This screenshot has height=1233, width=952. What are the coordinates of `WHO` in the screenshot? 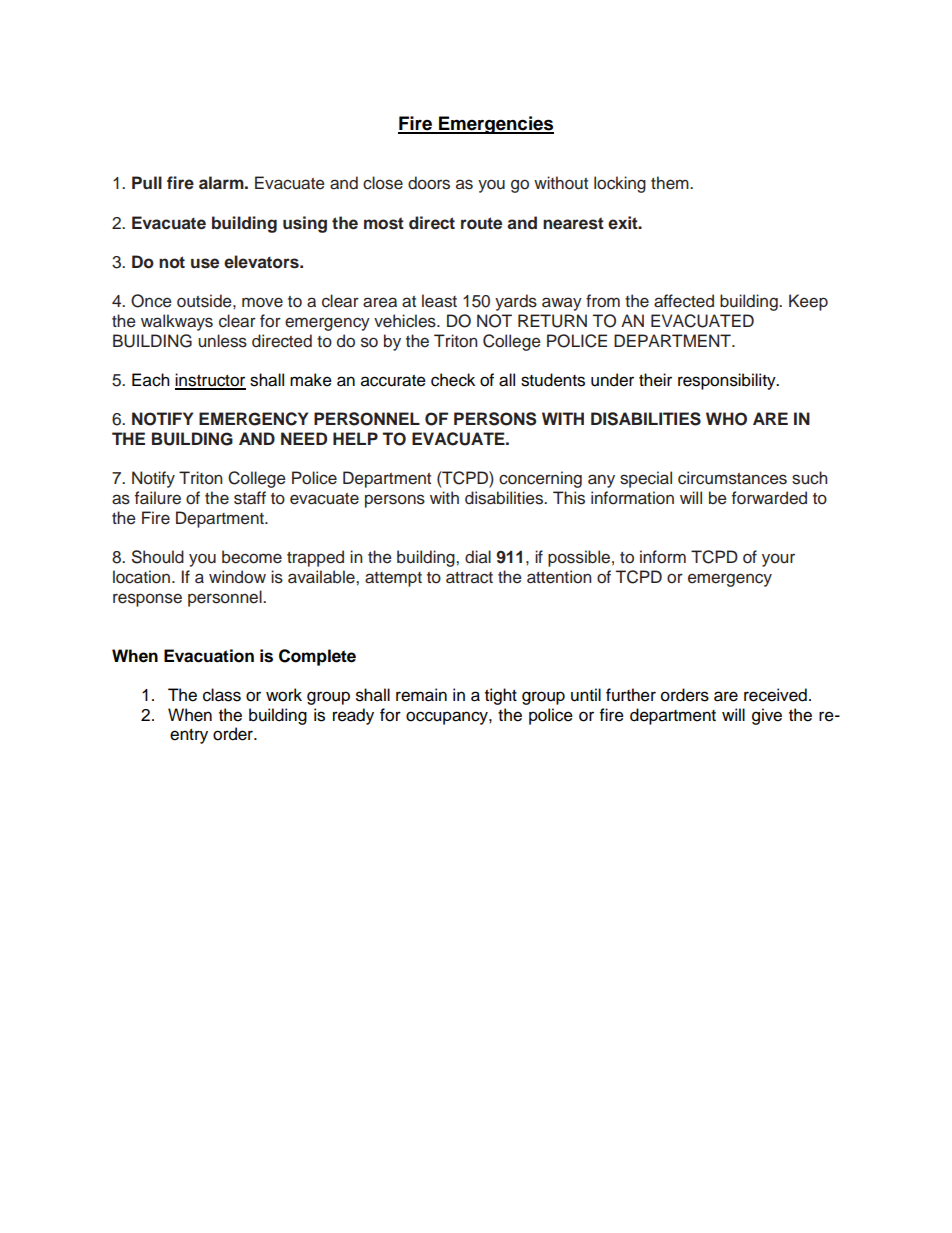 It's located at (726, 419).
